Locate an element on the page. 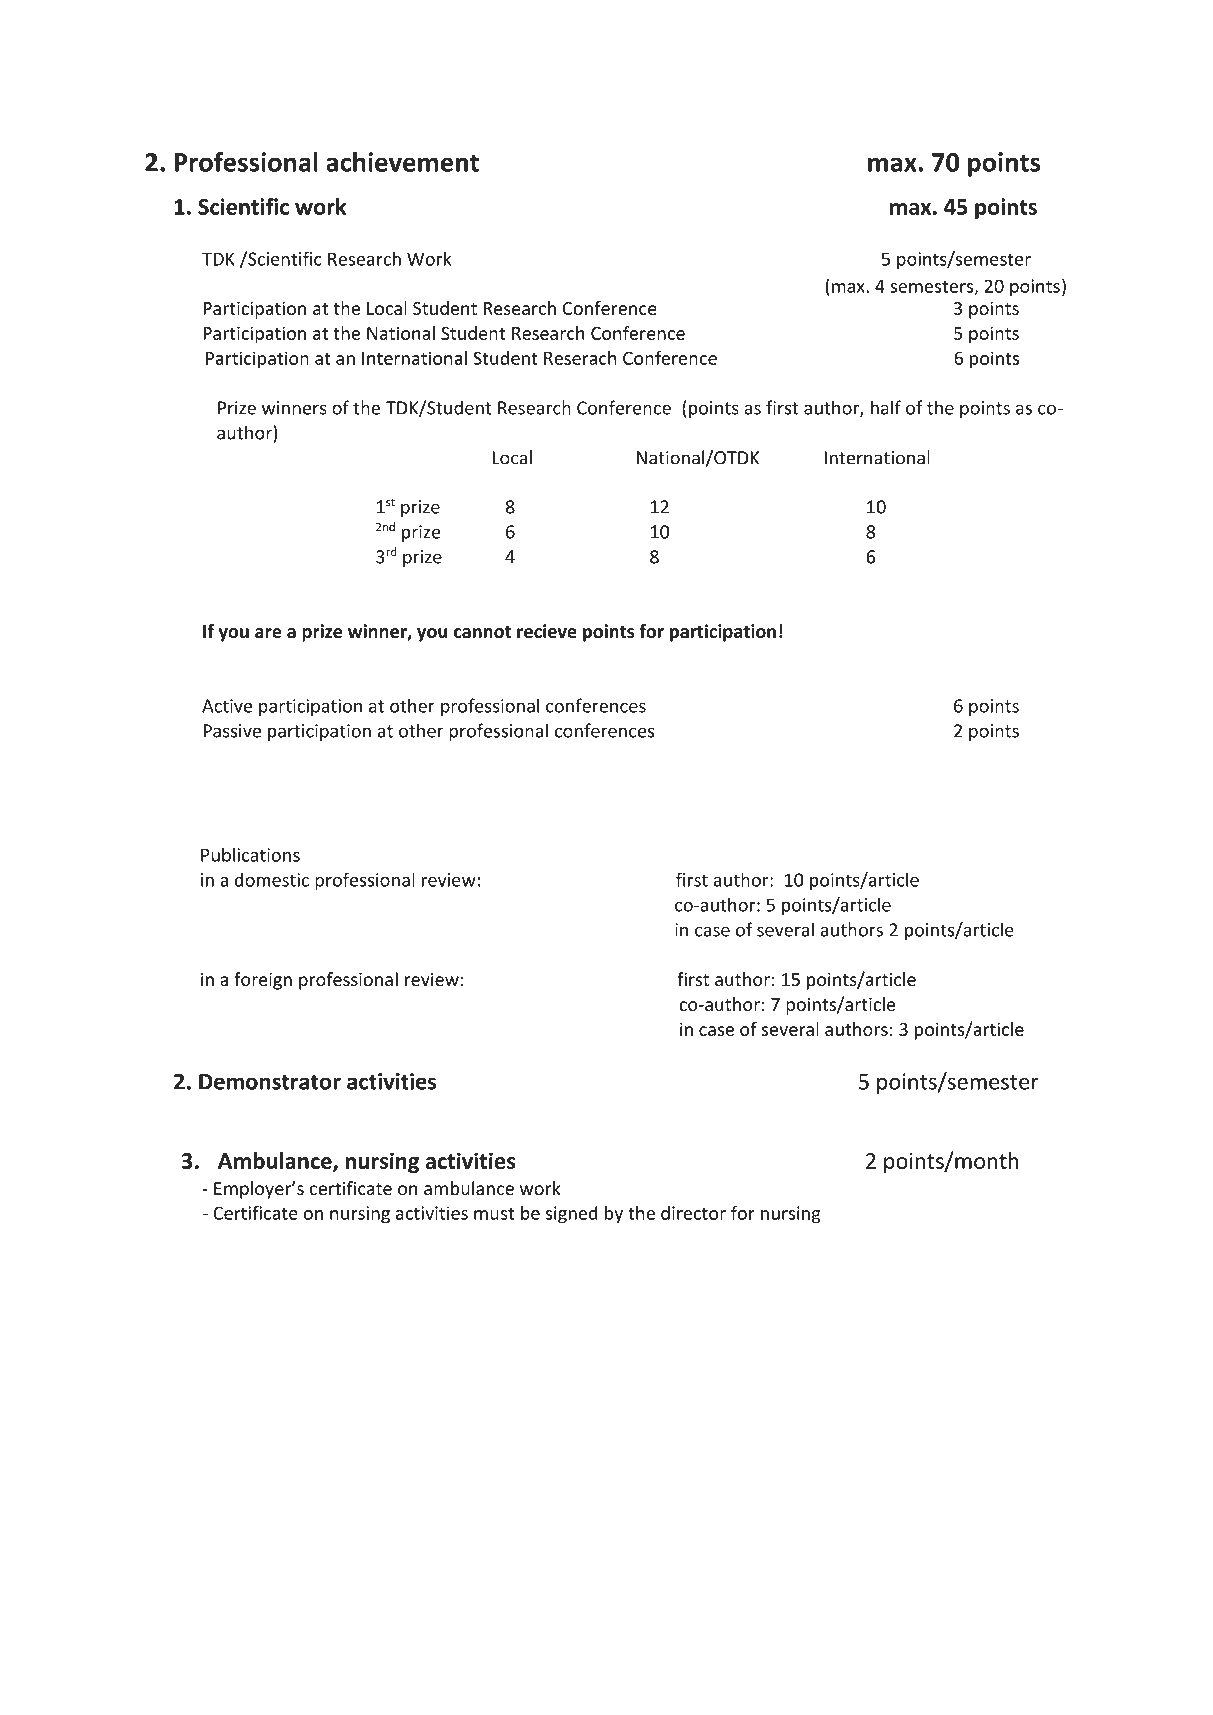 The height and width of the page is (1715, 1213). achievement is located at coordinates (402, 162).
